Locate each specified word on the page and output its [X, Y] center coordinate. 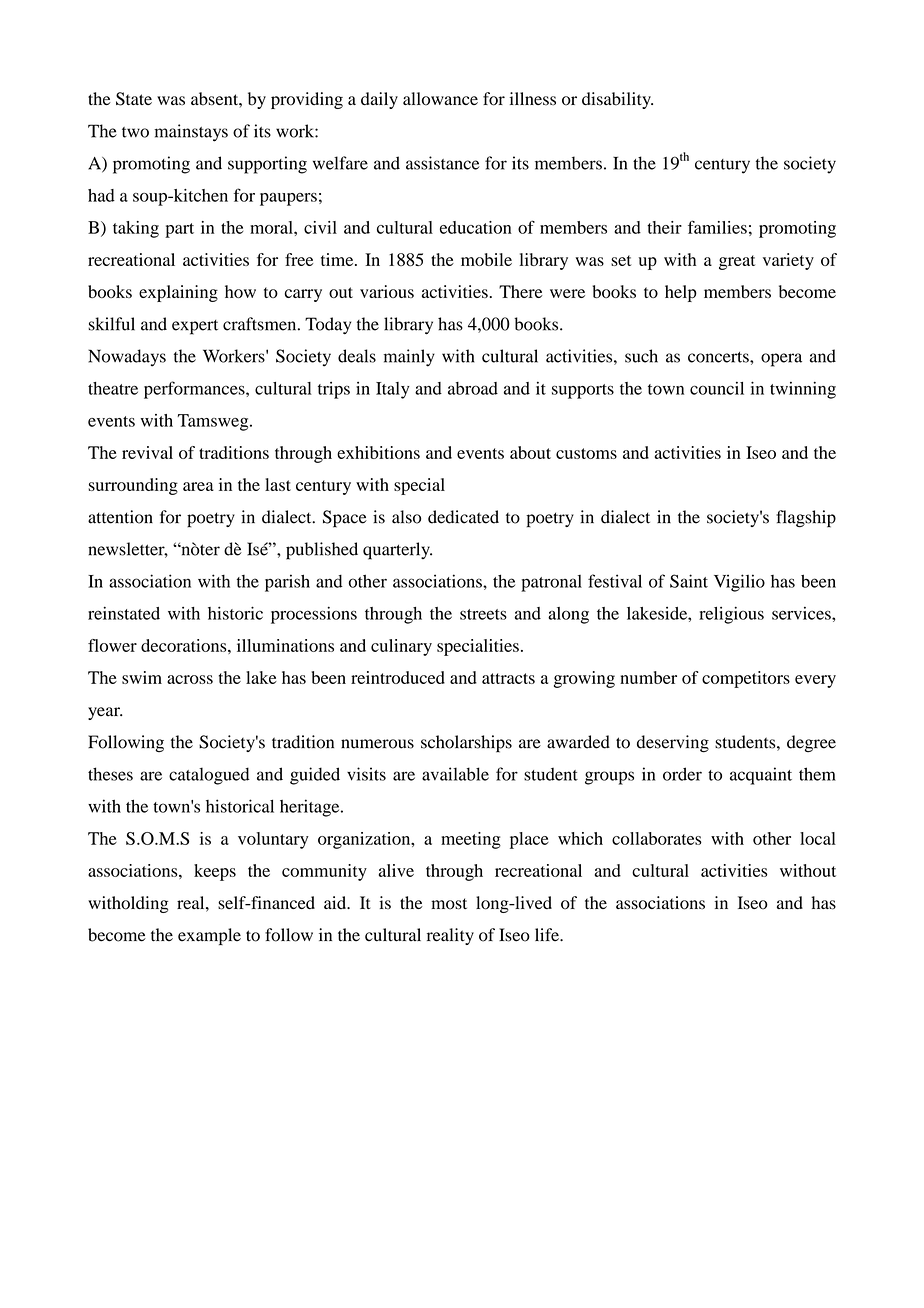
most [449, 904]
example [209, 936]
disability [617, 100]
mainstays [191, 133]
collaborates [657, 838]
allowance [440, 99]
